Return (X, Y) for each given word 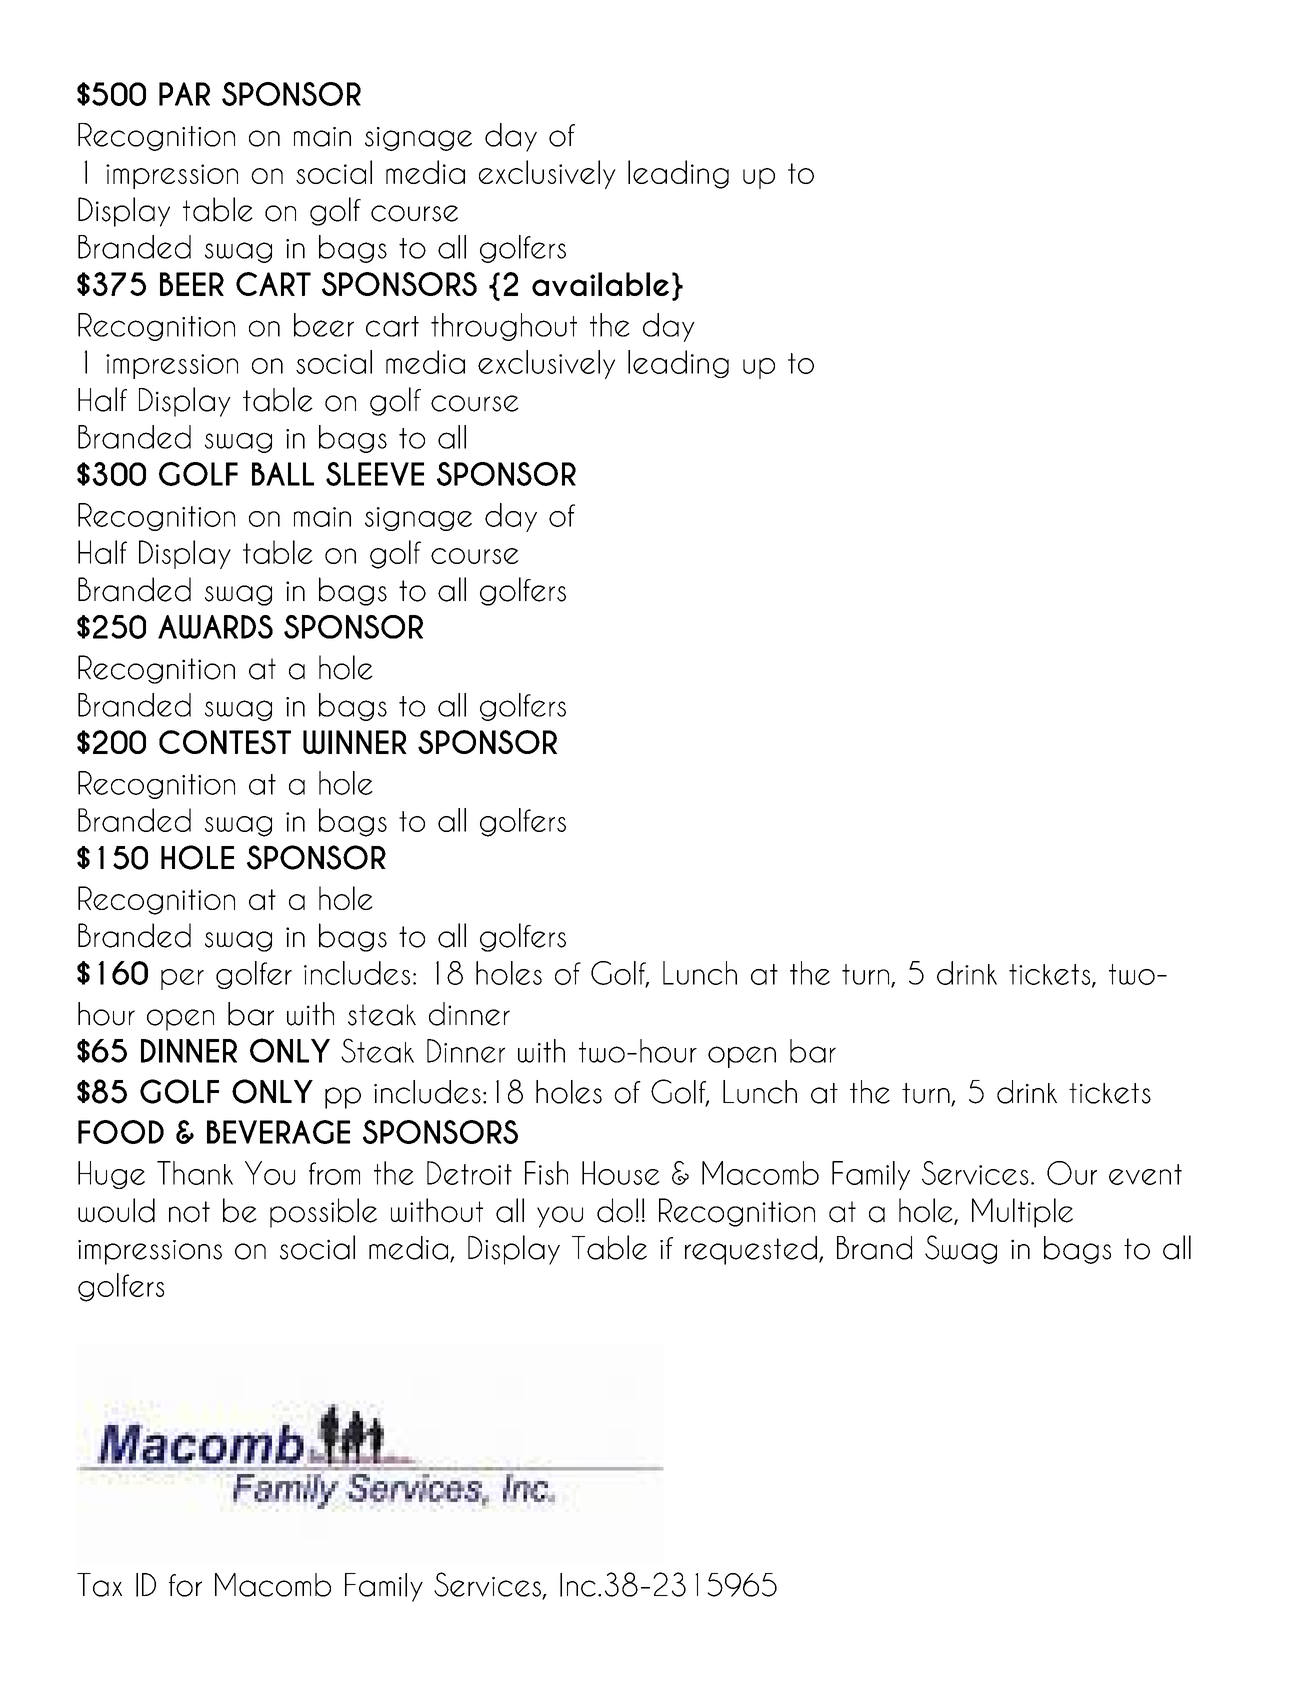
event (1145, 1174)
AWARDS (215, 627)
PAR (184, 94)
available (600, 284)
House (621, 1173)
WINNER (355, 742)
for (185, 1585)
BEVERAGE (278, 1132)
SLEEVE (375, 474)
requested (751, 1250)
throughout (504, 327)
